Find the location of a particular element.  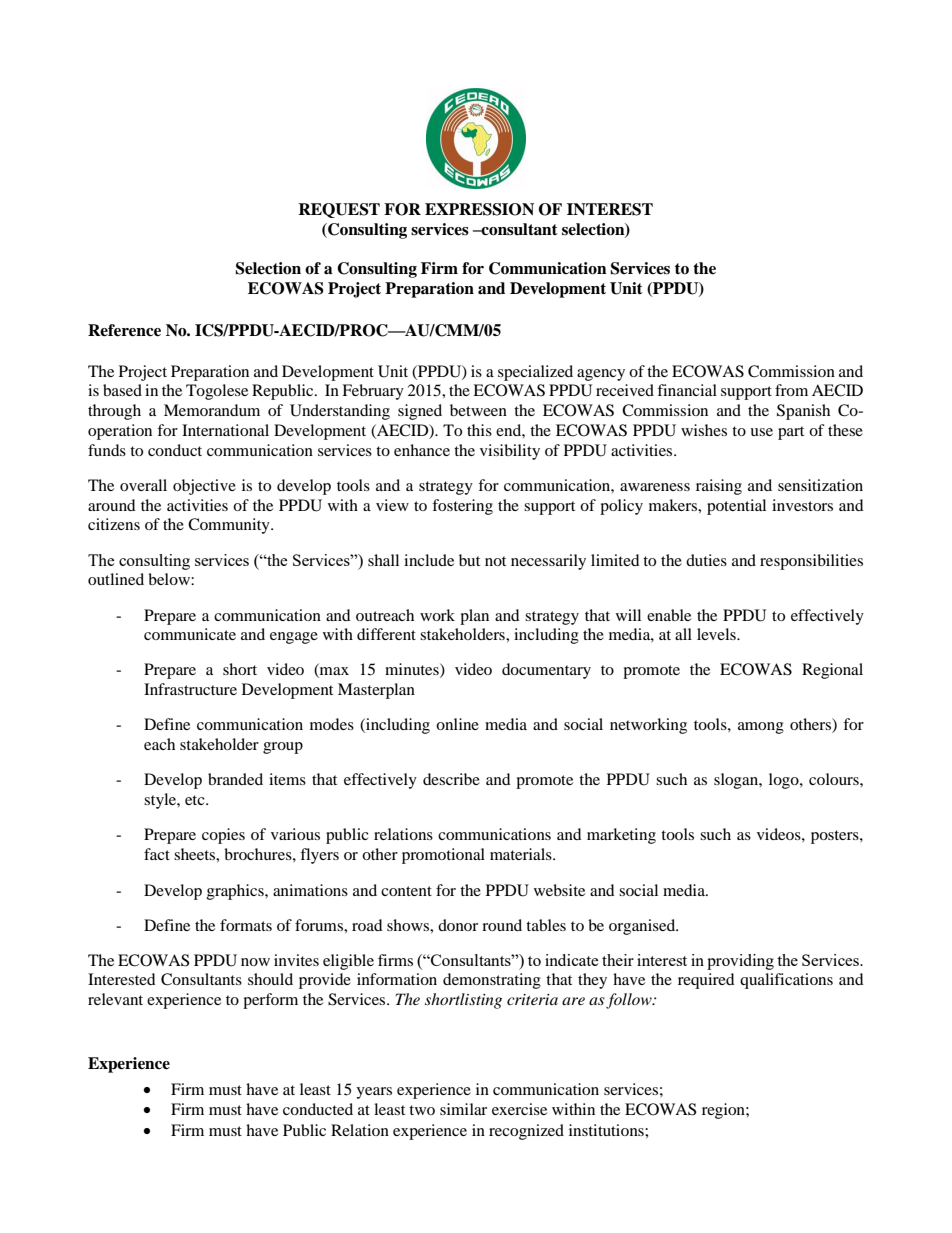

graphics is located at coordinates (236, 892).
